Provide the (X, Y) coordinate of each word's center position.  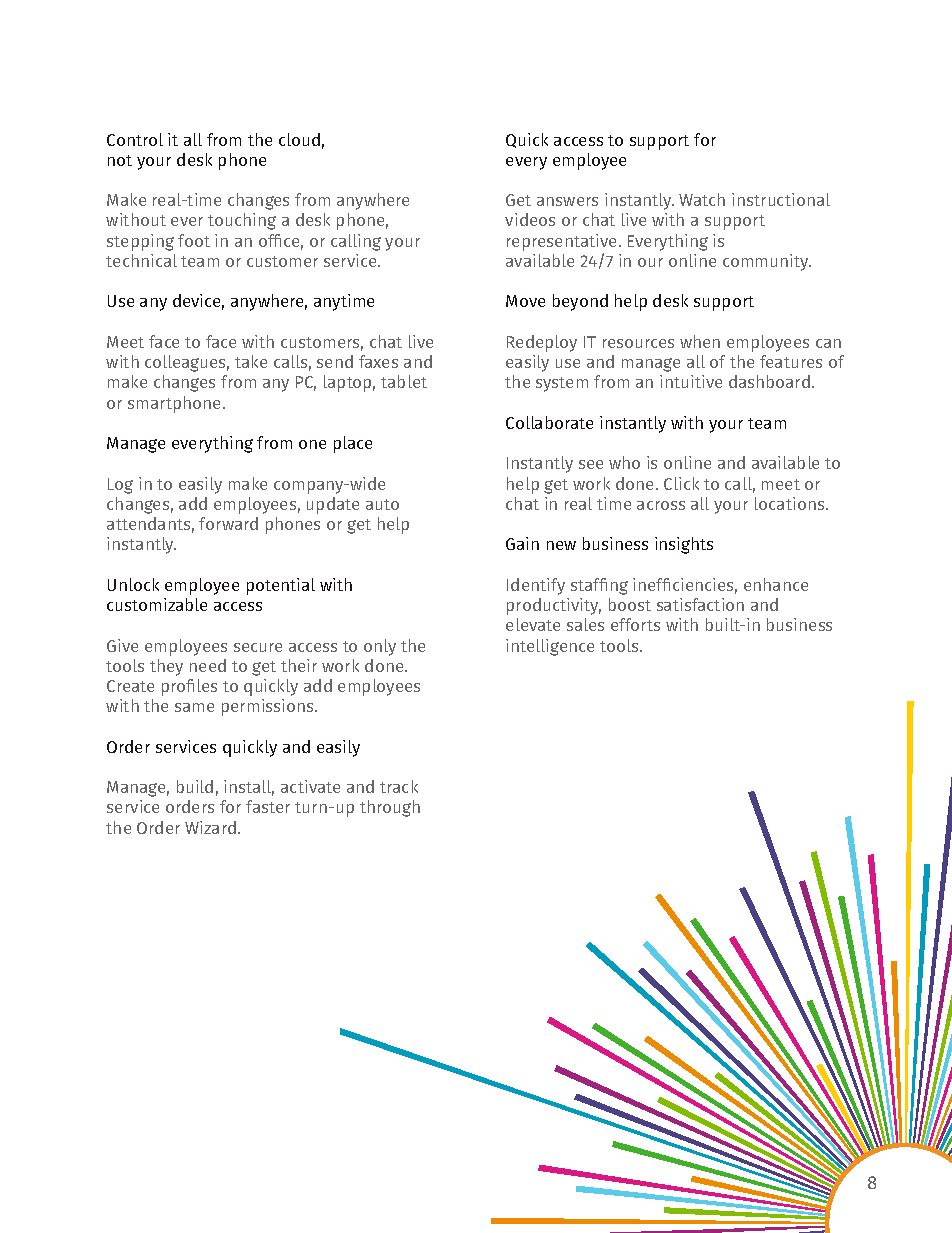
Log (120, 486)
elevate (533, 624)
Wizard (210, 827)
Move (525, 301)
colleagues (187, 363)
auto (382, 504)
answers (567, 201)
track (399, 786)
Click (681, 483)
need (208, 665)
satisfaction (700, 604)
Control (135, 139)
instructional (781, 199)
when (700, 341)
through (390, 808)
